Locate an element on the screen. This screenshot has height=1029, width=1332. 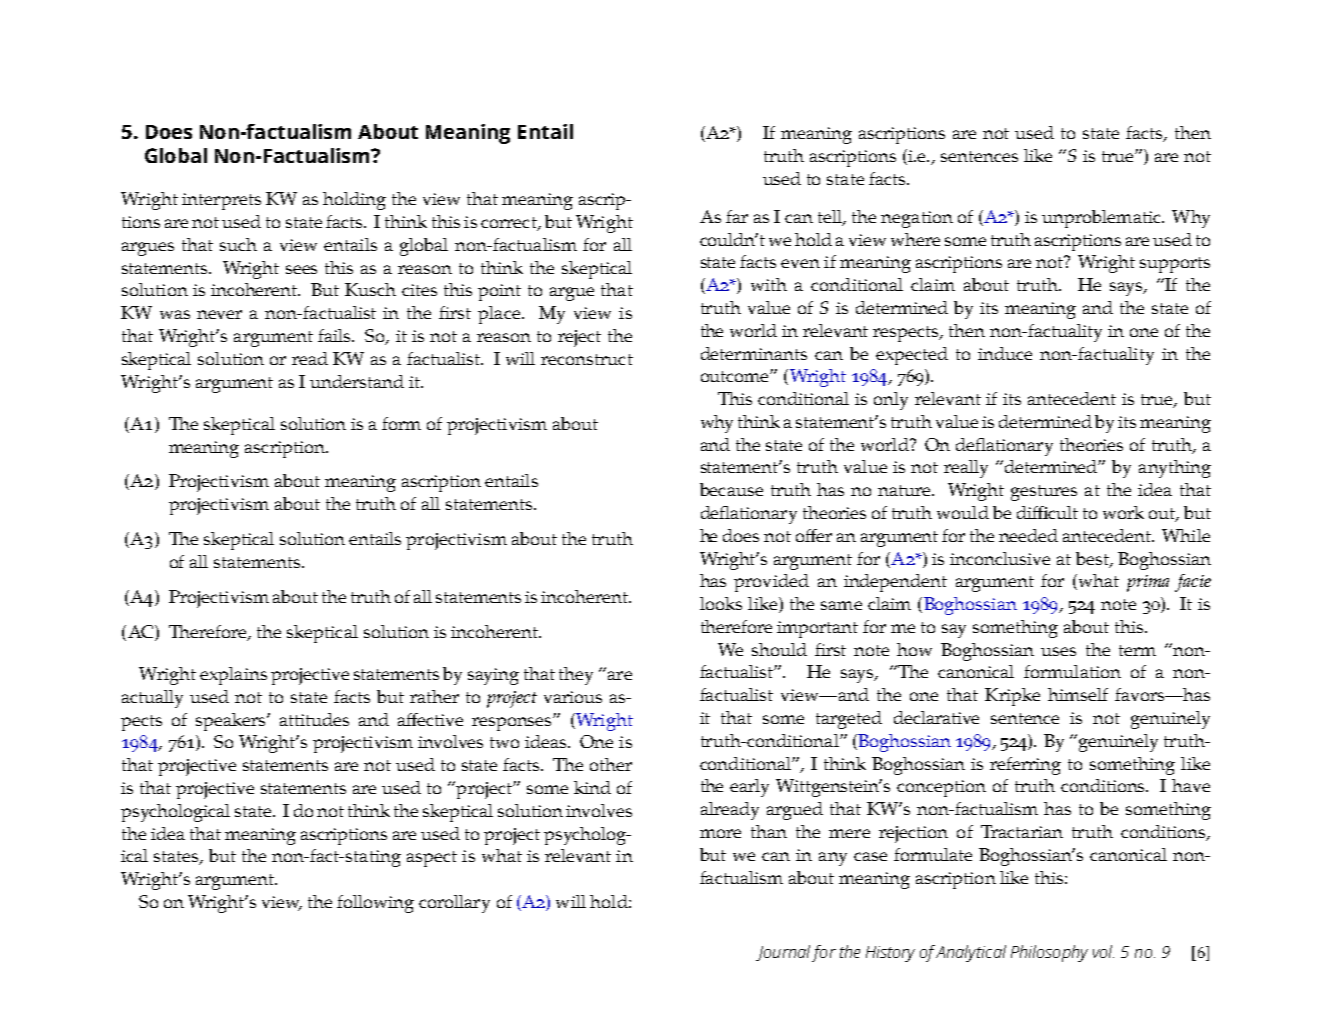
such is located at coordinates (238, 244).
